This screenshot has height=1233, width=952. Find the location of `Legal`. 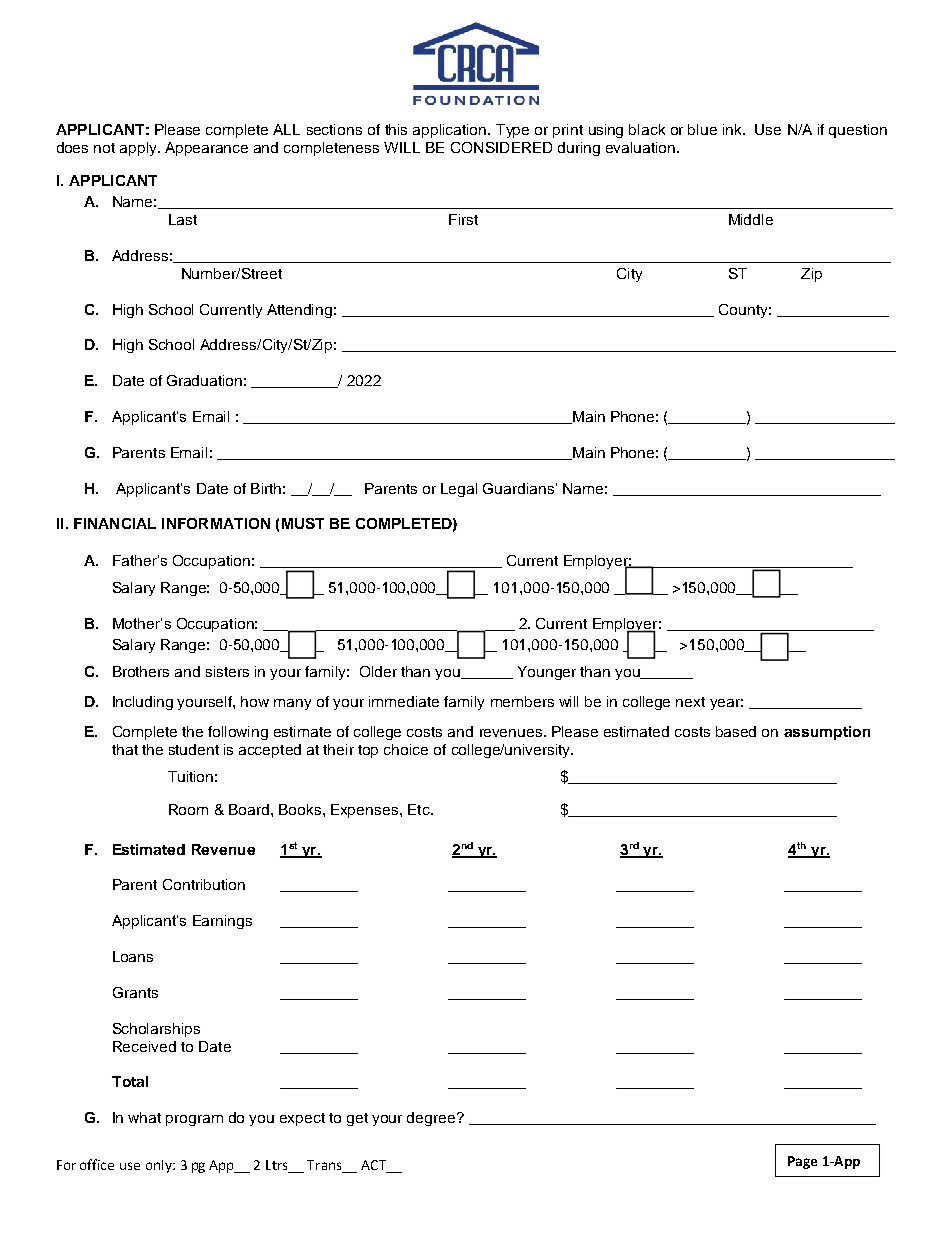

Legal is located at coordinates (459, 490).
